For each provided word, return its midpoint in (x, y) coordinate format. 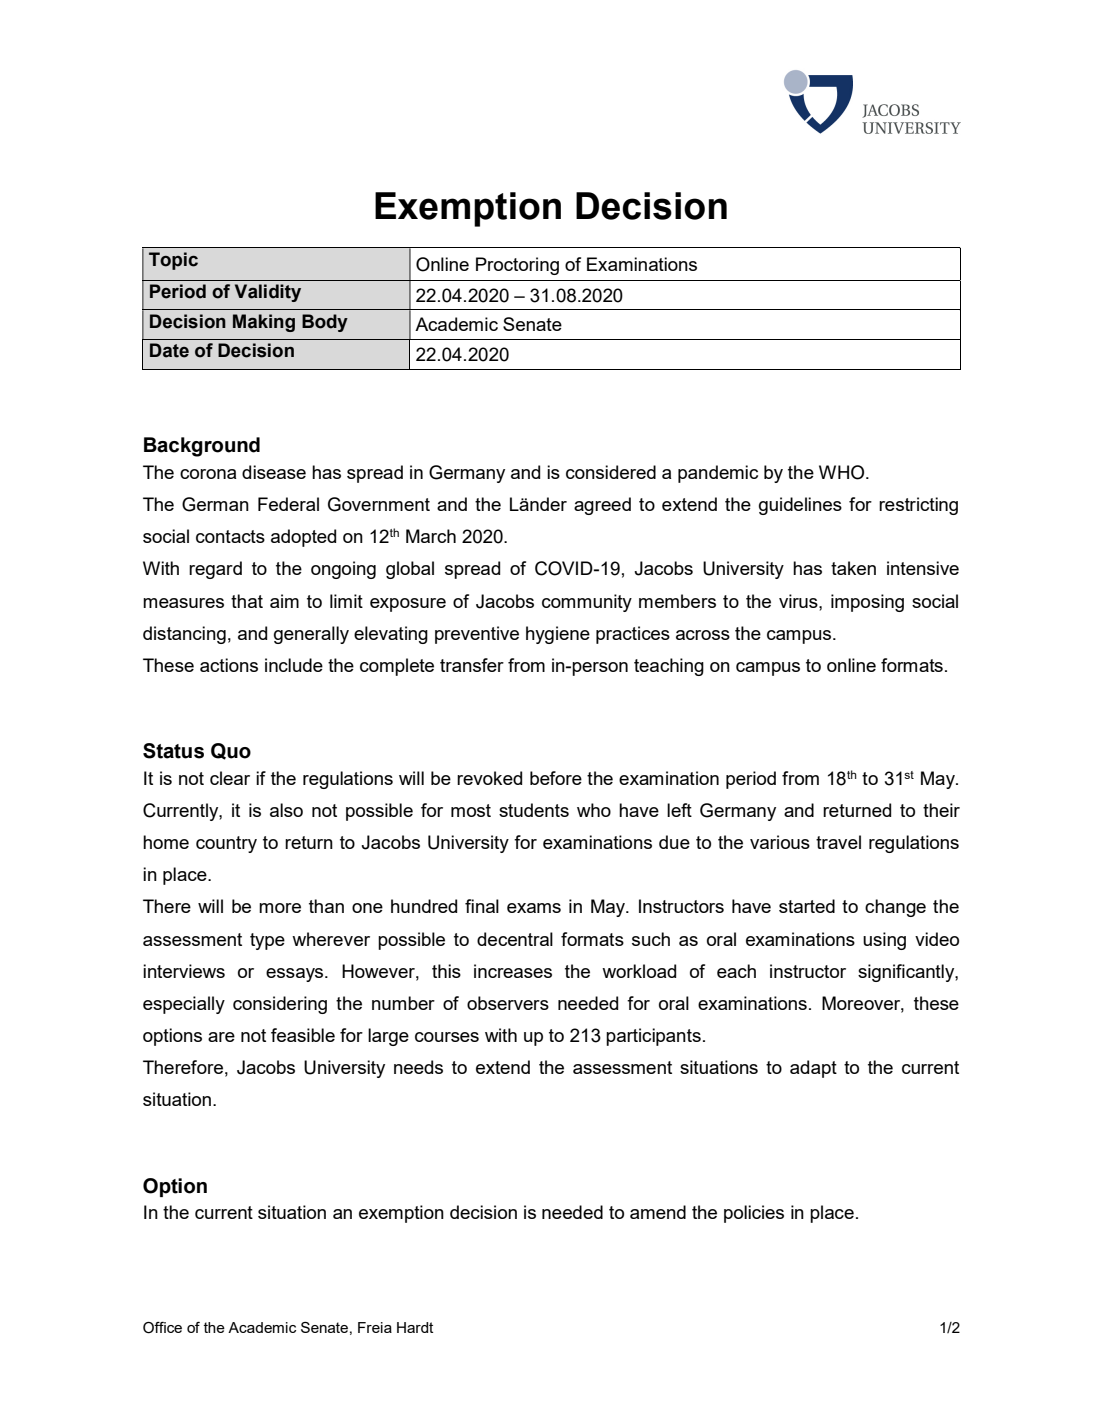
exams (534, 908)
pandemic (718, 474)
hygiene (558, 635)
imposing (867, 603)
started (807, 906)
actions (229, 665)
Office (162, 1328)
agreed (602, 506)
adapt (813, 1069)
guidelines (800, 506)
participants (653, 1037)
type (267, 941)
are (221, 1037)
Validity (268, 293)
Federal (288, 504)
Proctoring (517, 266)
